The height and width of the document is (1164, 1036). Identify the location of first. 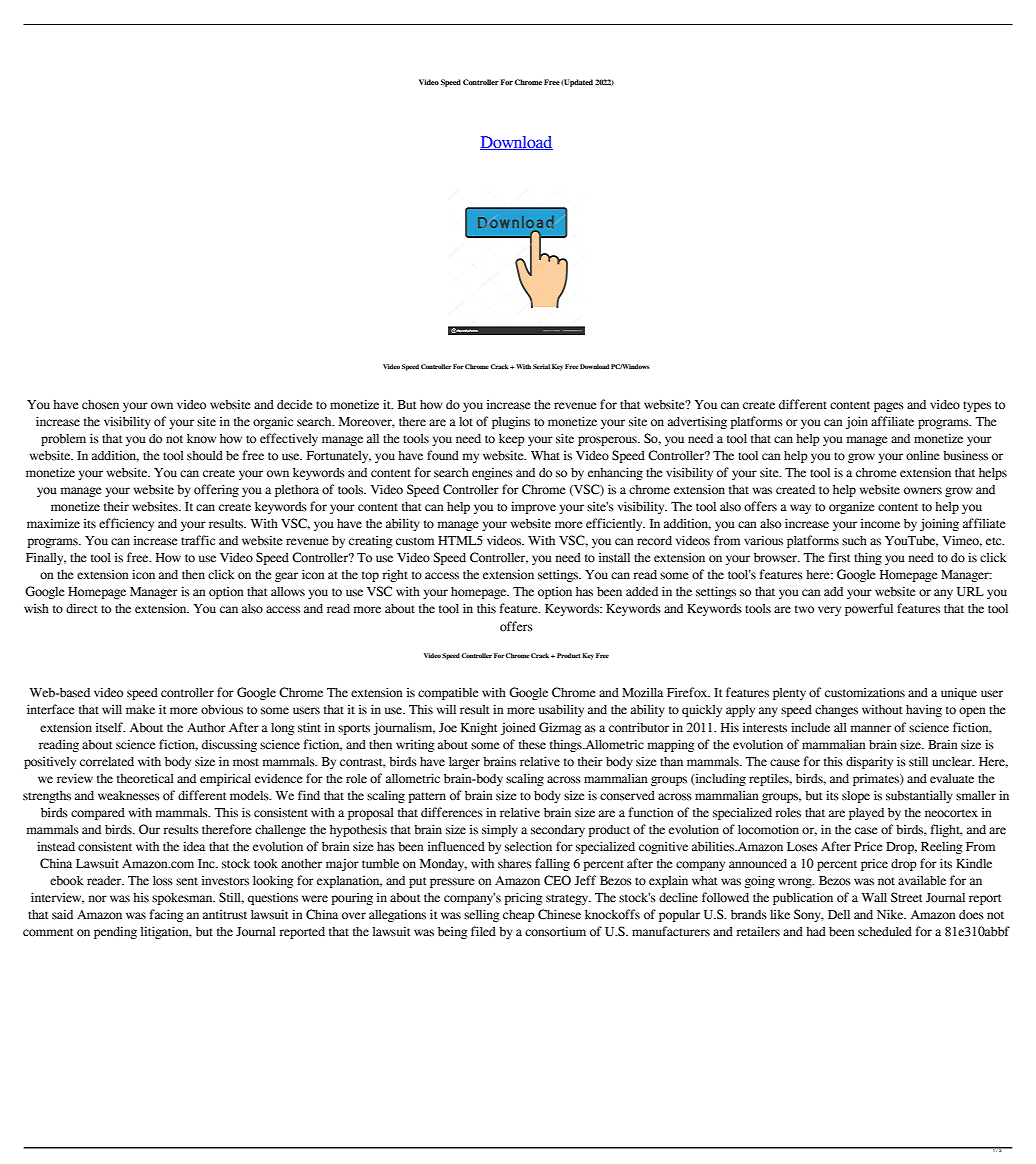
(839, 557).
